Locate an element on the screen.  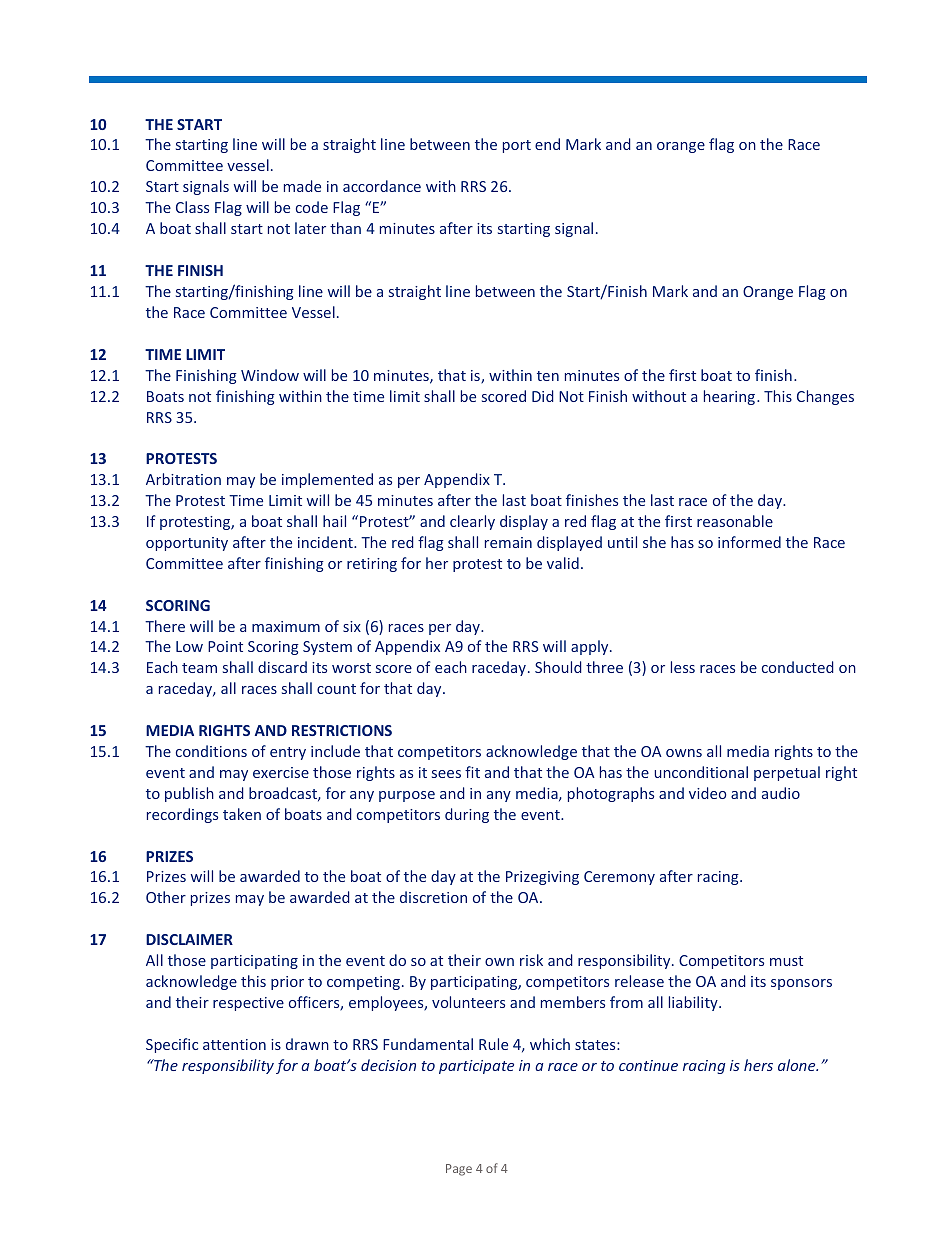
hearing is located at coordinates (731, 397).
